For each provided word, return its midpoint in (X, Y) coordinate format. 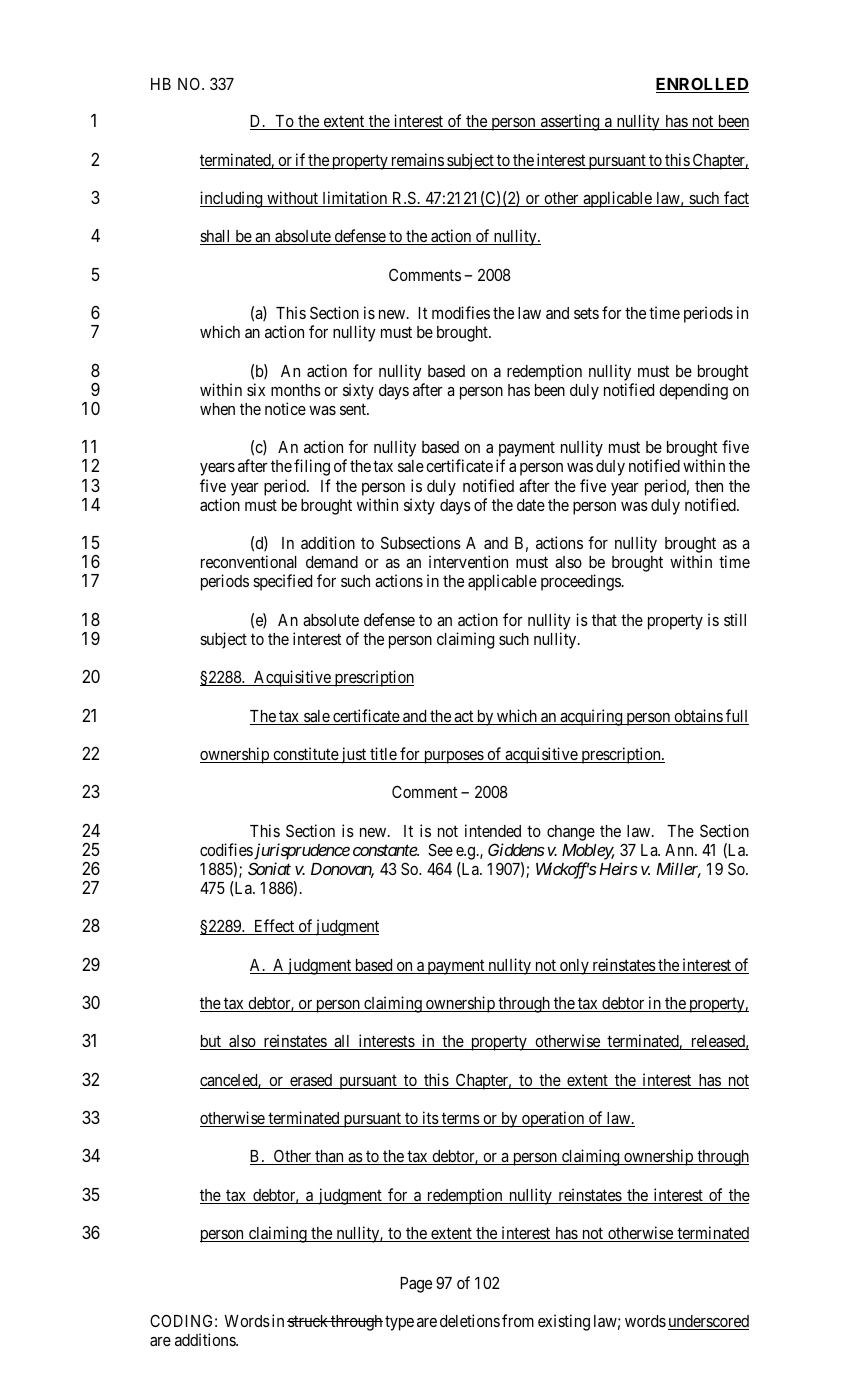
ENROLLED (702, 85)
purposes (453, 757)
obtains (698, 717)
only (574, 967)
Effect (274, 927)
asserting (570, 122)
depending (693, 391)
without (292, 199)
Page (416, 1285)
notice (285, 408)
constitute (305, 755)
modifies (461, 312)
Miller (678, 870)
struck (308, 1321)
